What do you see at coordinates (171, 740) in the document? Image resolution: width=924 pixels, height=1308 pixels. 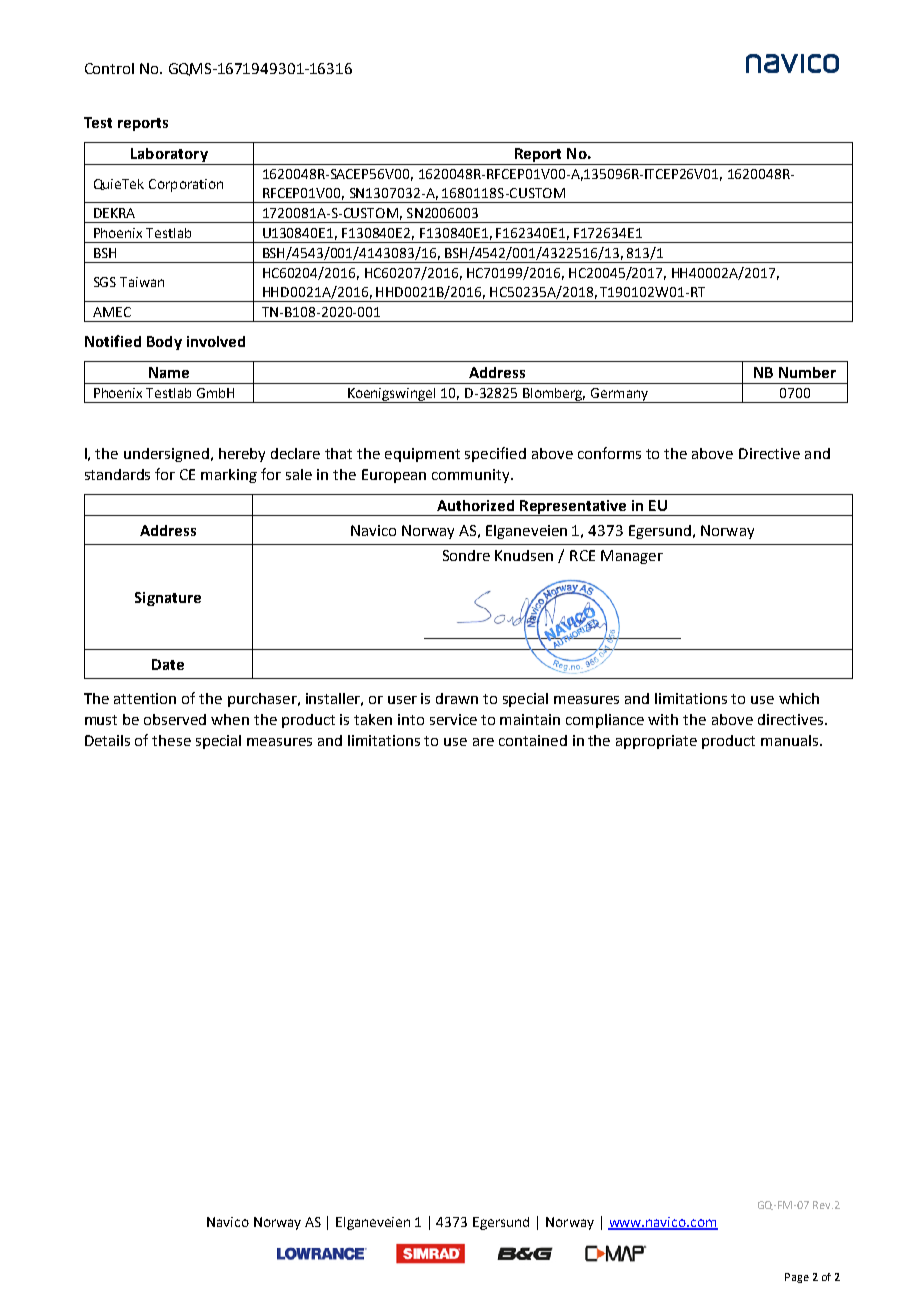 I see `these` at bounding box center [171, 740].
